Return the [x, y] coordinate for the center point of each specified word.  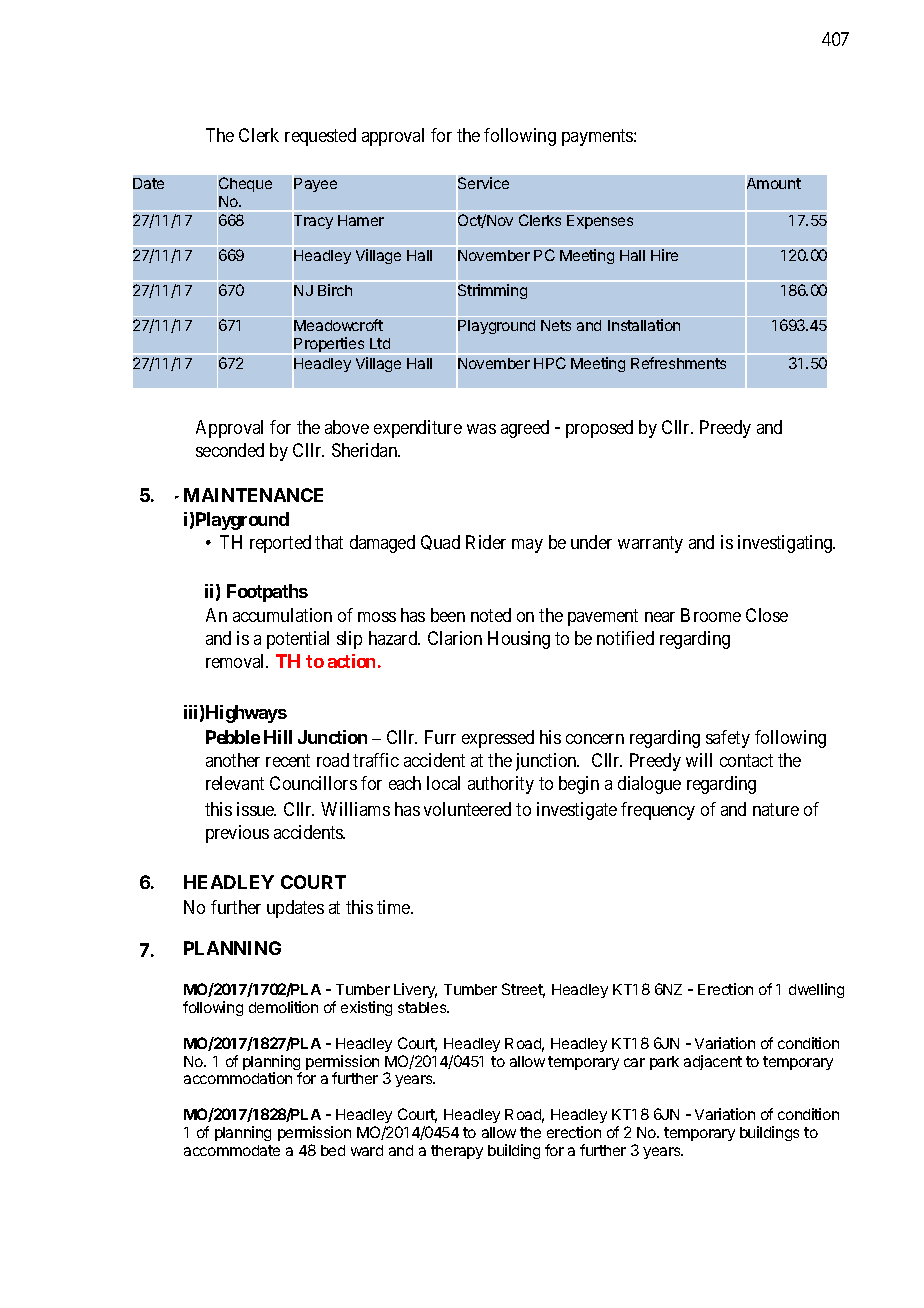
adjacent [713, 1062]
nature [776, 809]
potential [298, 640]
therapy [457, 1152]
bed [333, 1150]
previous [237, 834]
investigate [577, 811]
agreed [525, 429]
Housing [519, 640]
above [347, 427]
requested [320, 137]
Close [767, 615]
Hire [664, 255]
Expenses [600, 222]
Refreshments [678, 363]
